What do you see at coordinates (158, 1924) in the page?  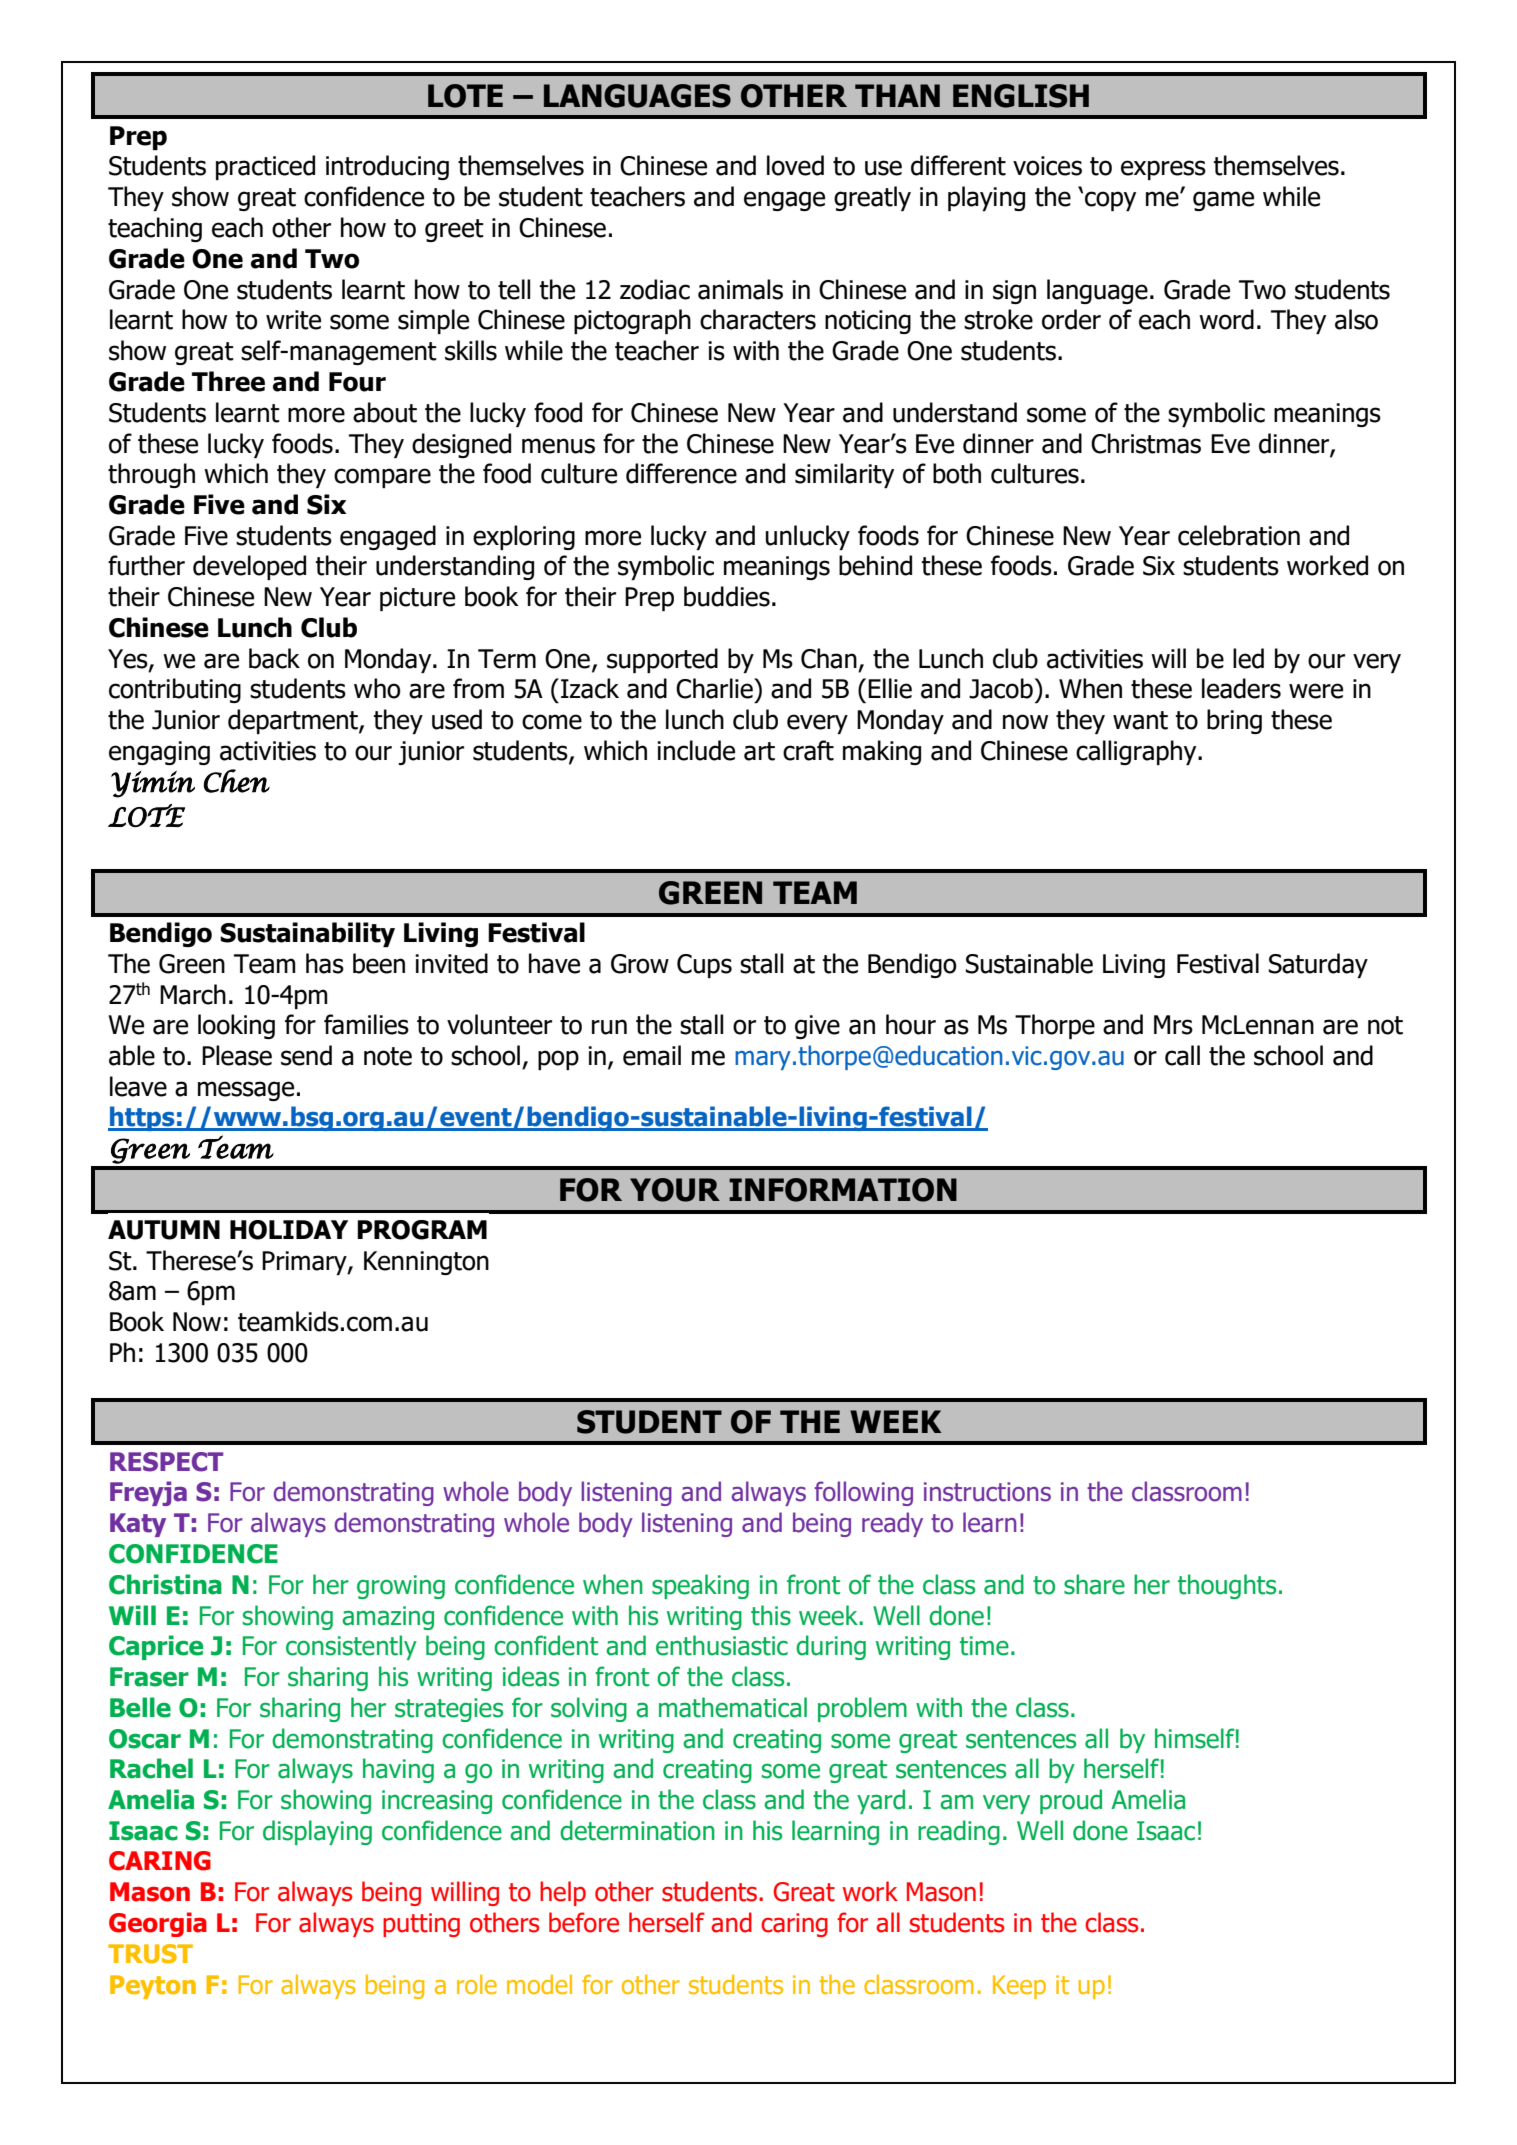 I see `Georgia` at bounding box center [158, 1924].
